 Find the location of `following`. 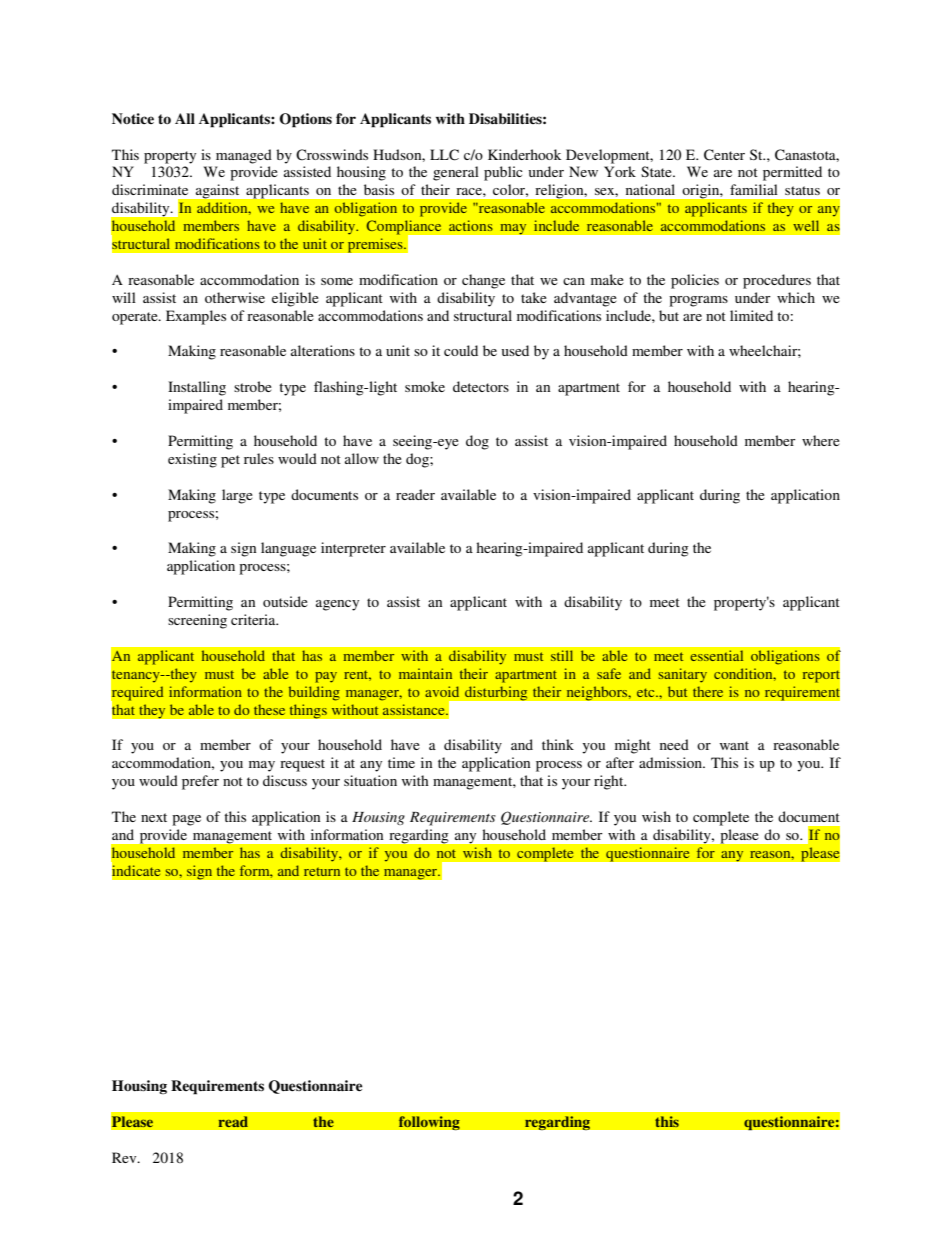

following is located at coordinates (429, 1123).
